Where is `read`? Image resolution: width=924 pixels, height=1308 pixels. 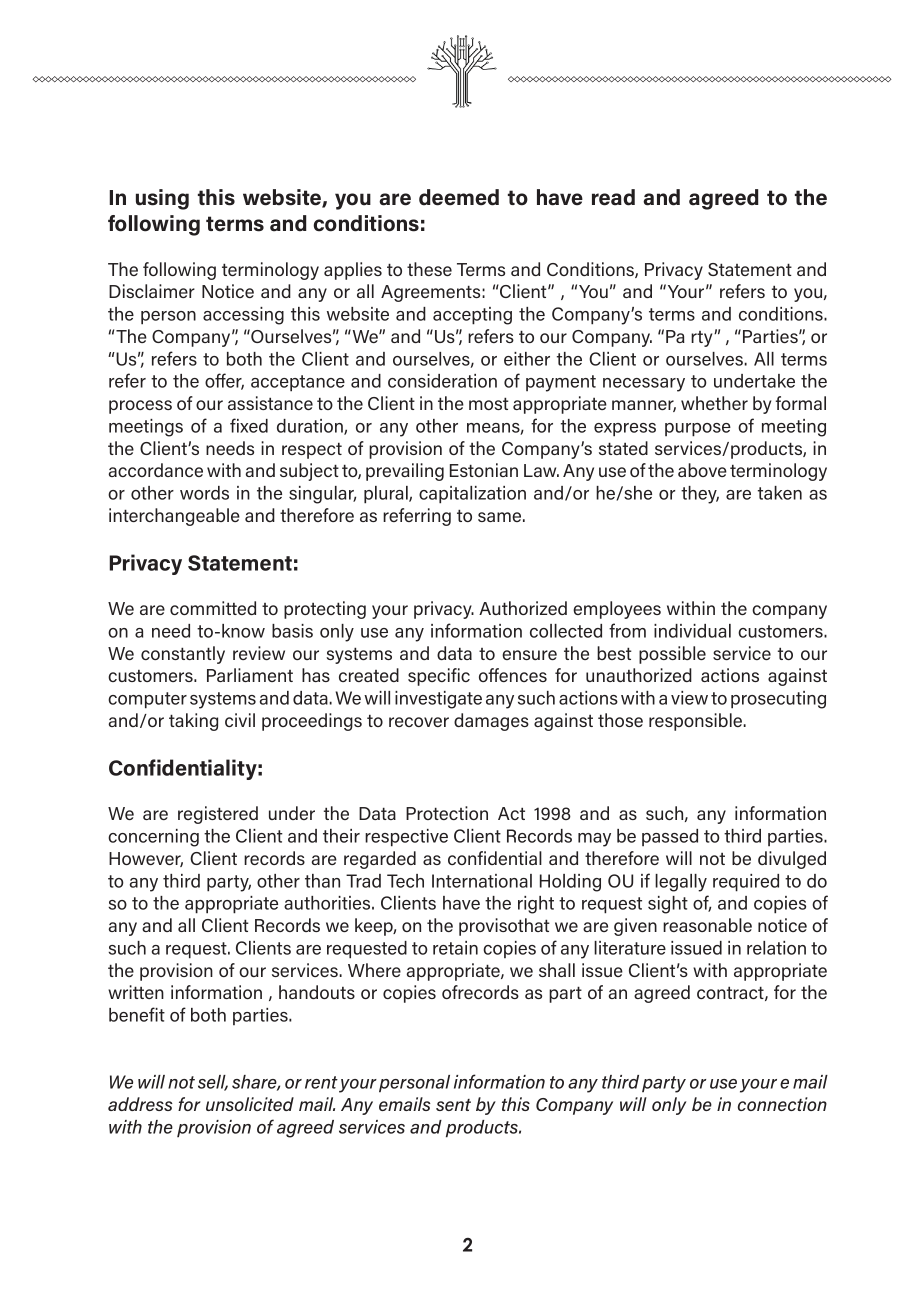 read is located at coordinates (613, 197).
